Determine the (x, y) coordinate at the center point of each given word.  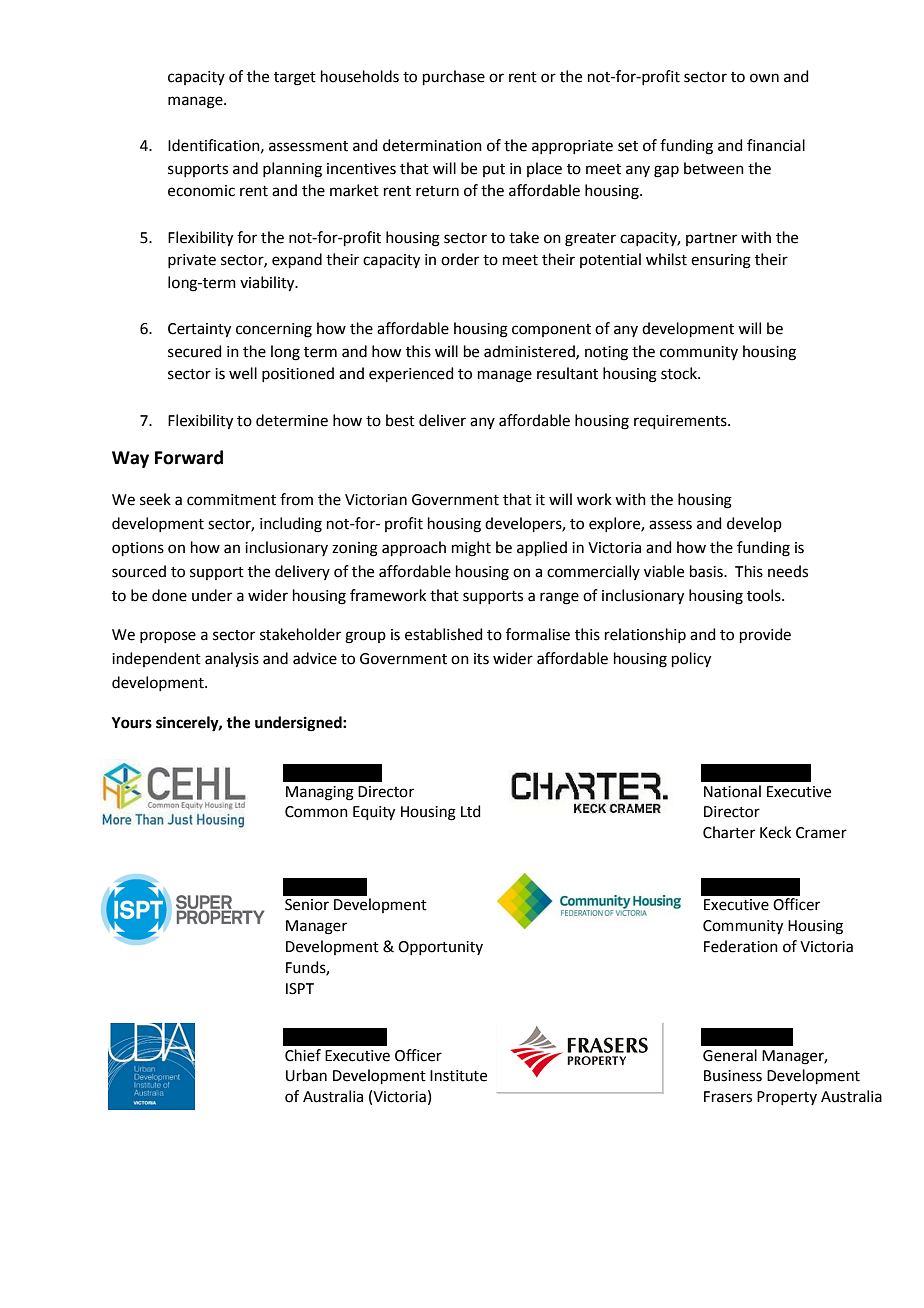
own (764, 78)
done (169, 595)
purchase (454, 77)
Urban (306, 1075)
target (295, 79)
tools (765, 595)
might (471, 549)
